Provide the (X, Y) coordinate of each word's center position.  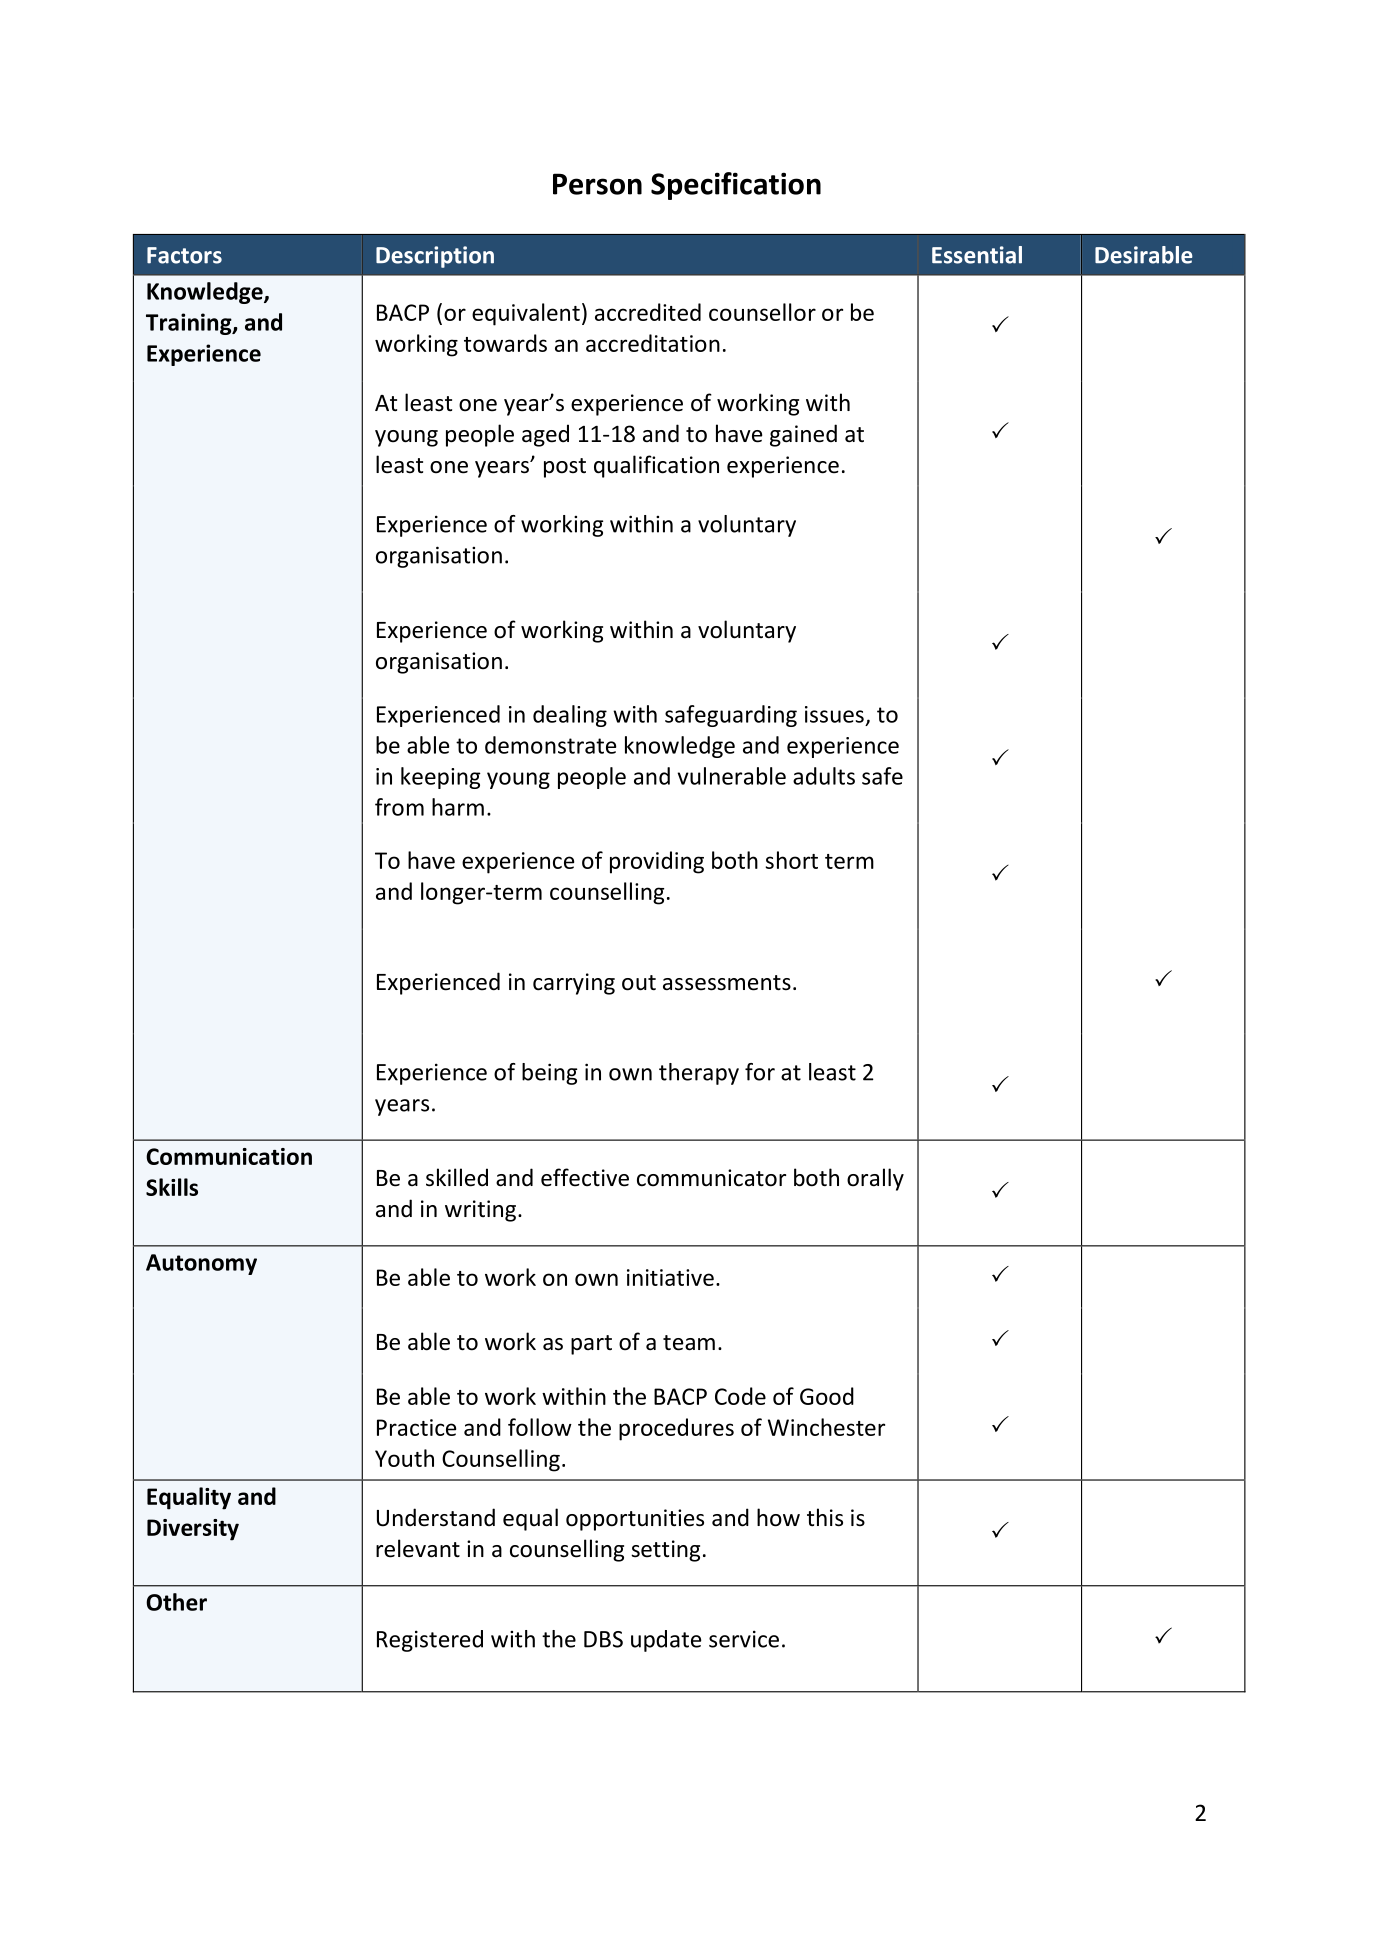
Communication (229, 1156)
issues (834, 714)
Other (176, 1602)
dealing (570, 716)
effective (585, 1177)
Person (597, 184)
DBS (603, 1639)
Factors (184, 255)
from (399, 807)
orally (875, 1179)
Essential (977, 255)
